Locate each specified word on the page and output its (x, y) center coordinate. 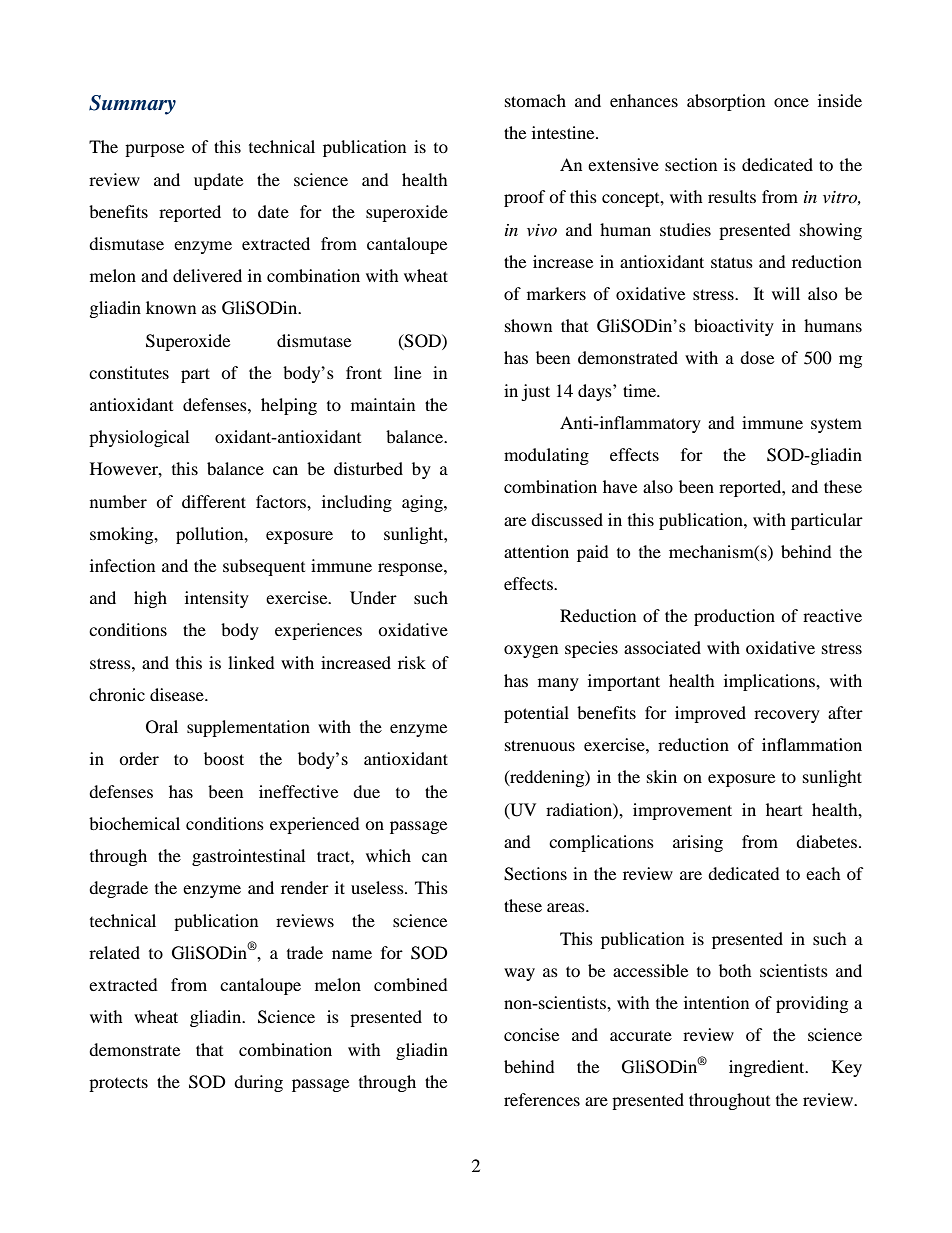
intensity (217, 599)
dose (757, 357)
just (535, 392)
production (734, 617)
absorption (726, 102)
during (258, 1083)
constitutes (129, 372)
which (388, 855)
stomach (535, 100)
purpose (154, 150)
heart (784, 809)
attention (536, 551)
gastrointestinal (248, 857)
